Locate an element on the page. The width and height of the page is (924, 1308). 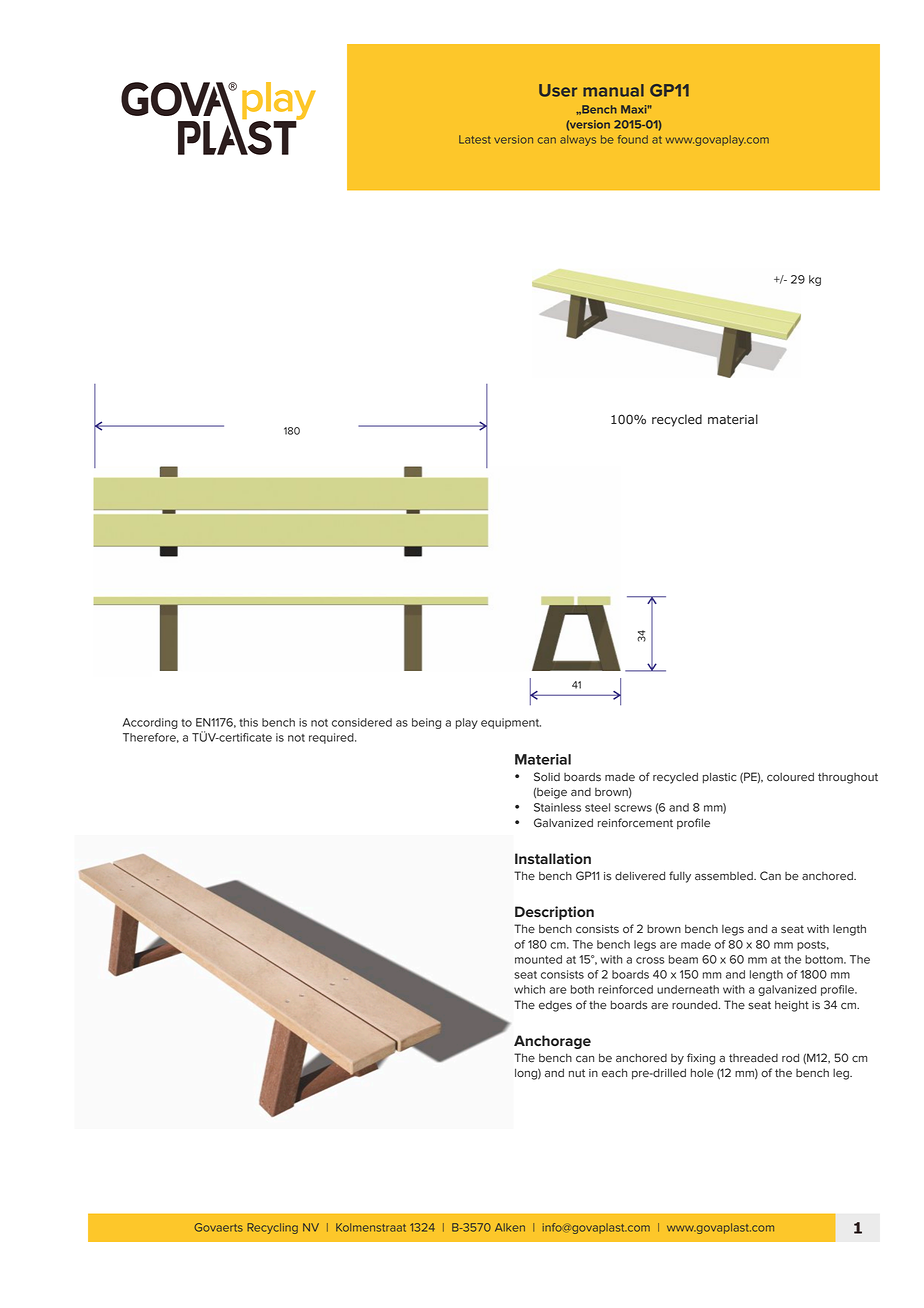
found is located at coordinates (633, 139).
